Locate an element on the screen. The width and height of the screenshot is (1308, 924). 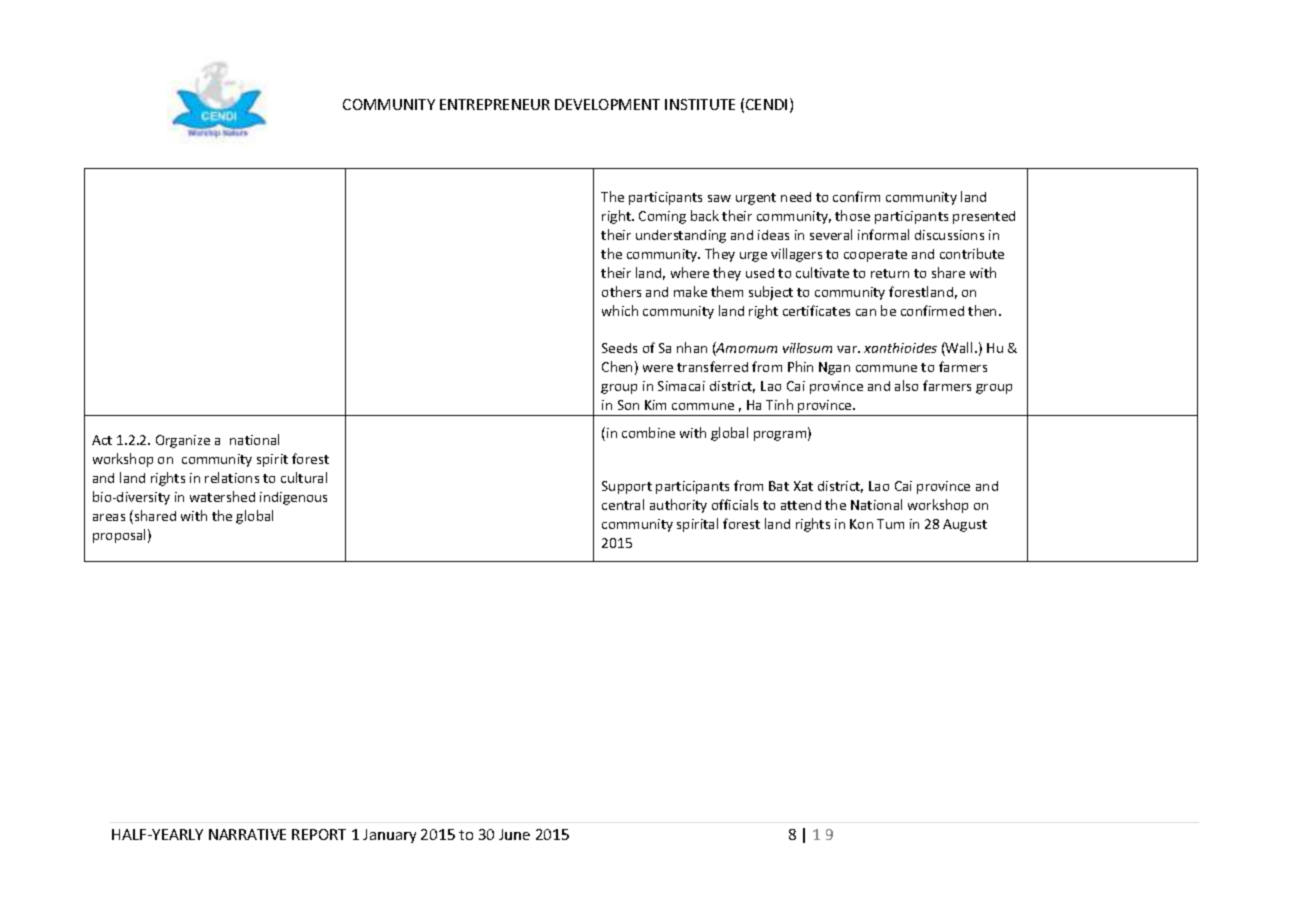
INSTITUTE is located at coordinates (700, 104).
